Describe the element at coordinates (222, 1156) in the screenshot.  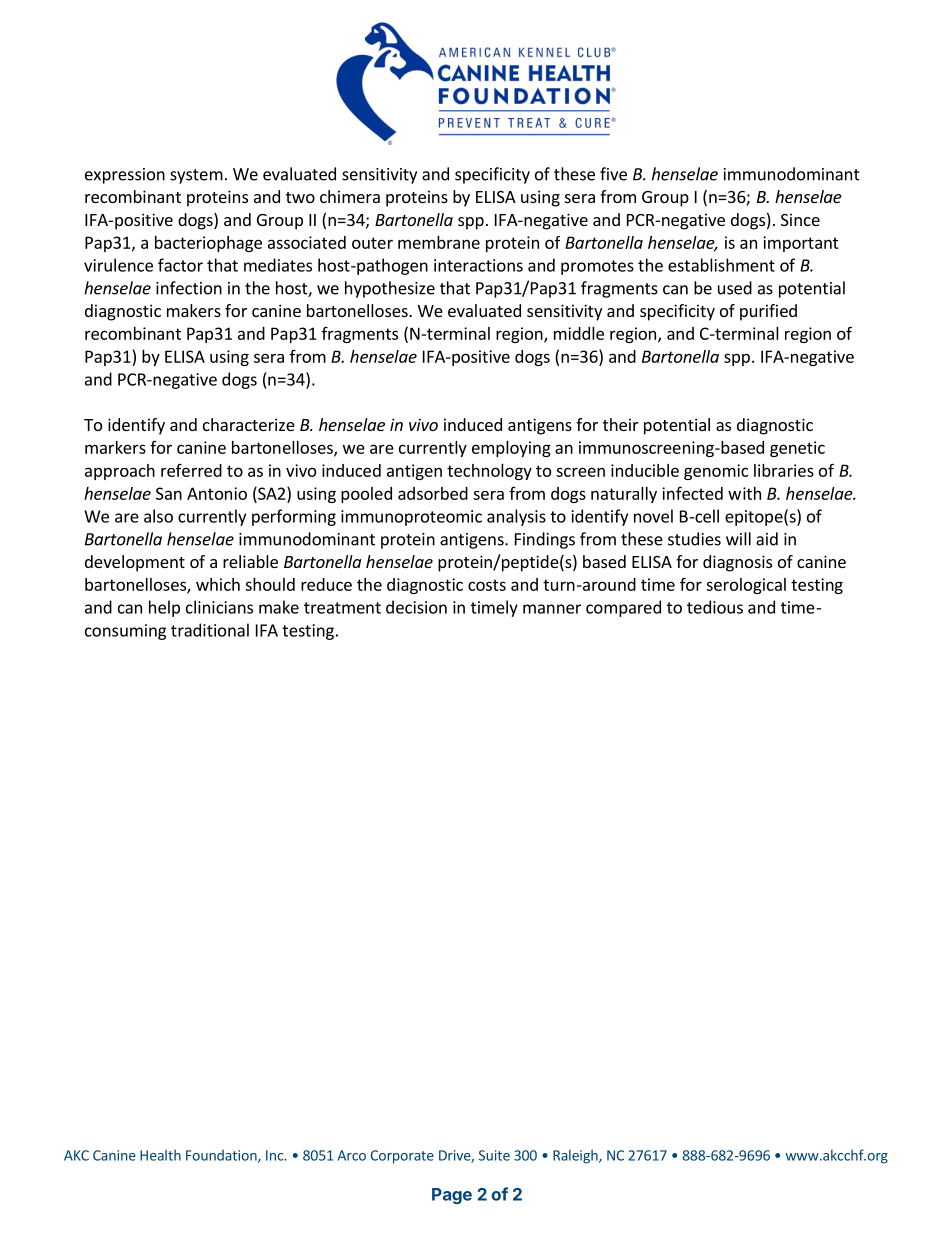
I see `Foundation` at that location.
